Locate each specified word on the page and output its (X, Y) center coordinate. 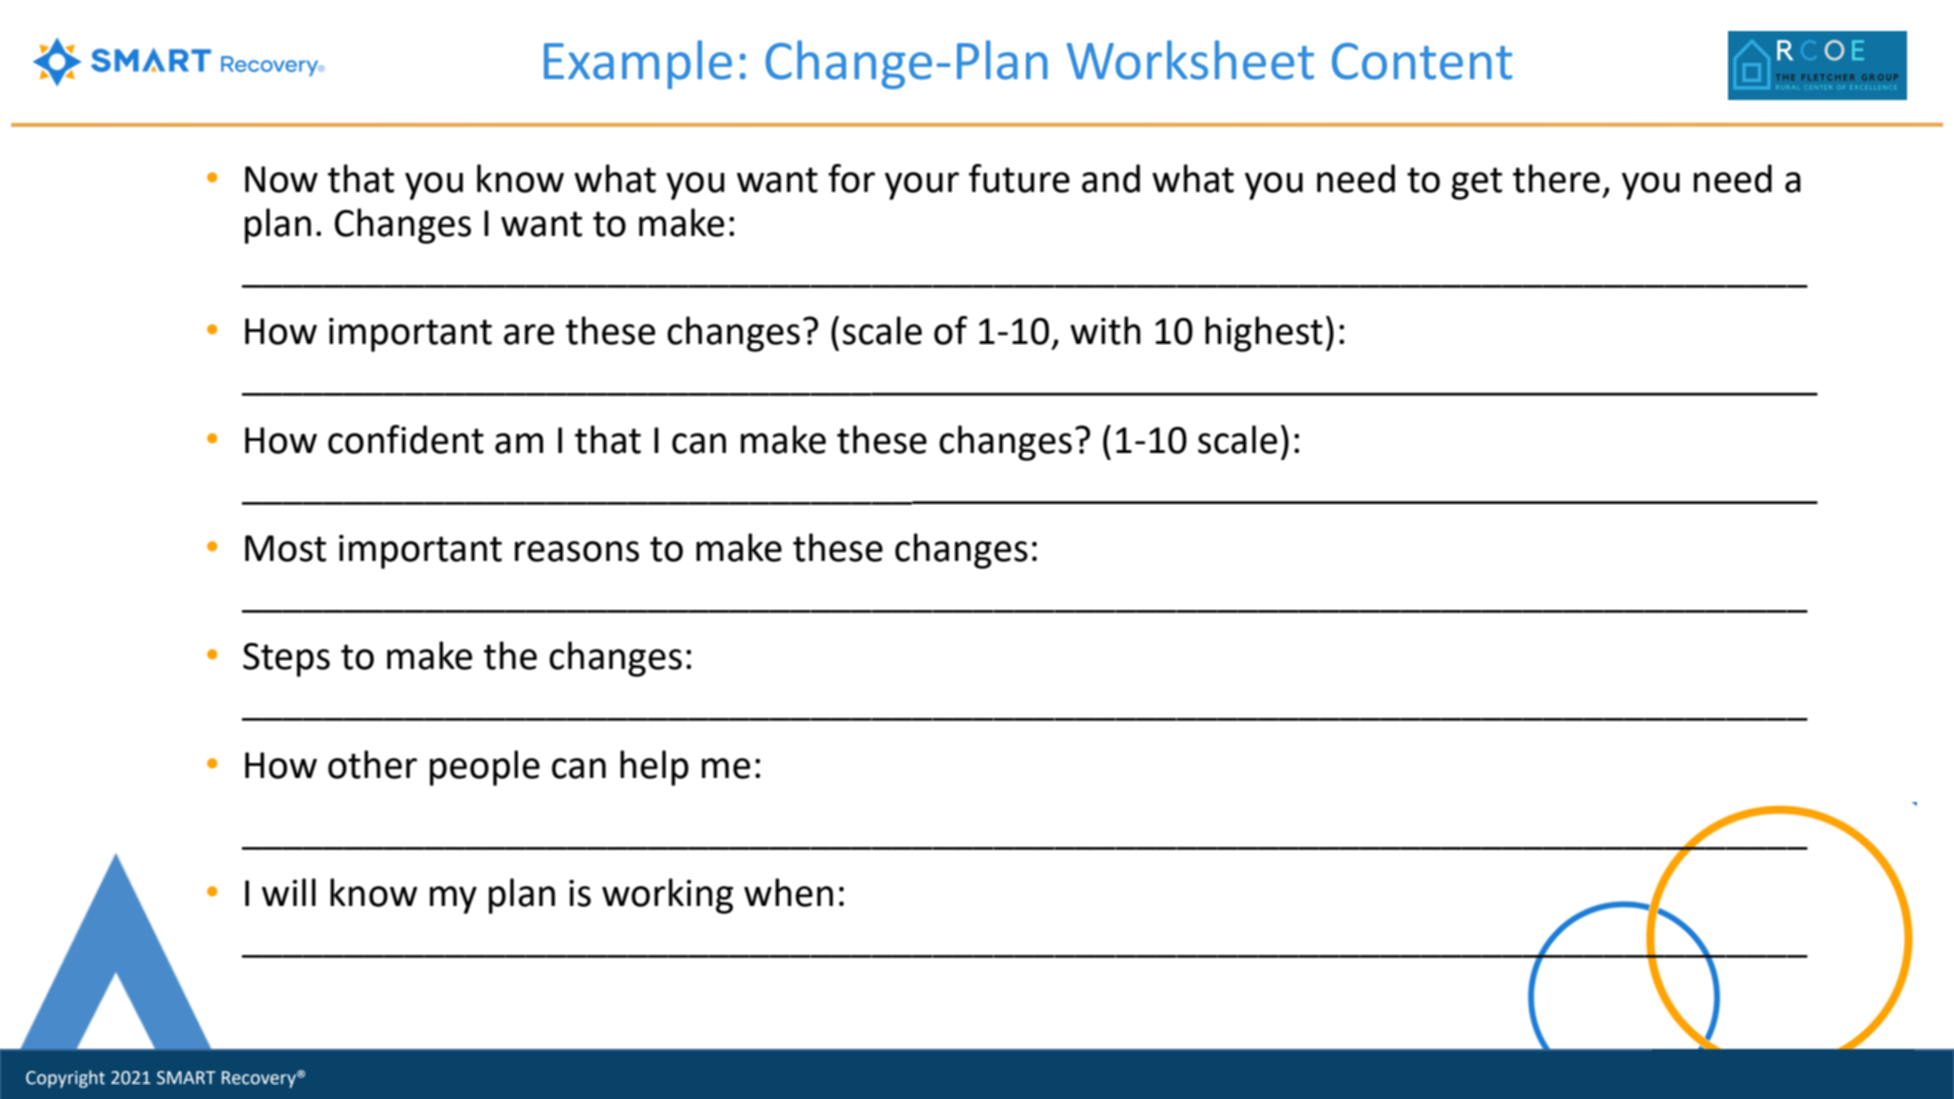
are (529, 334)
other (372, 764)
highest (1264, 334)
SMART (186, 1078)
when (788, 892)
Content (1422, 61)
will (289, 892)
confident (406, 439)
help (654, 768)
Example (638, 64)
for (851, 178)
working (667, 896)
